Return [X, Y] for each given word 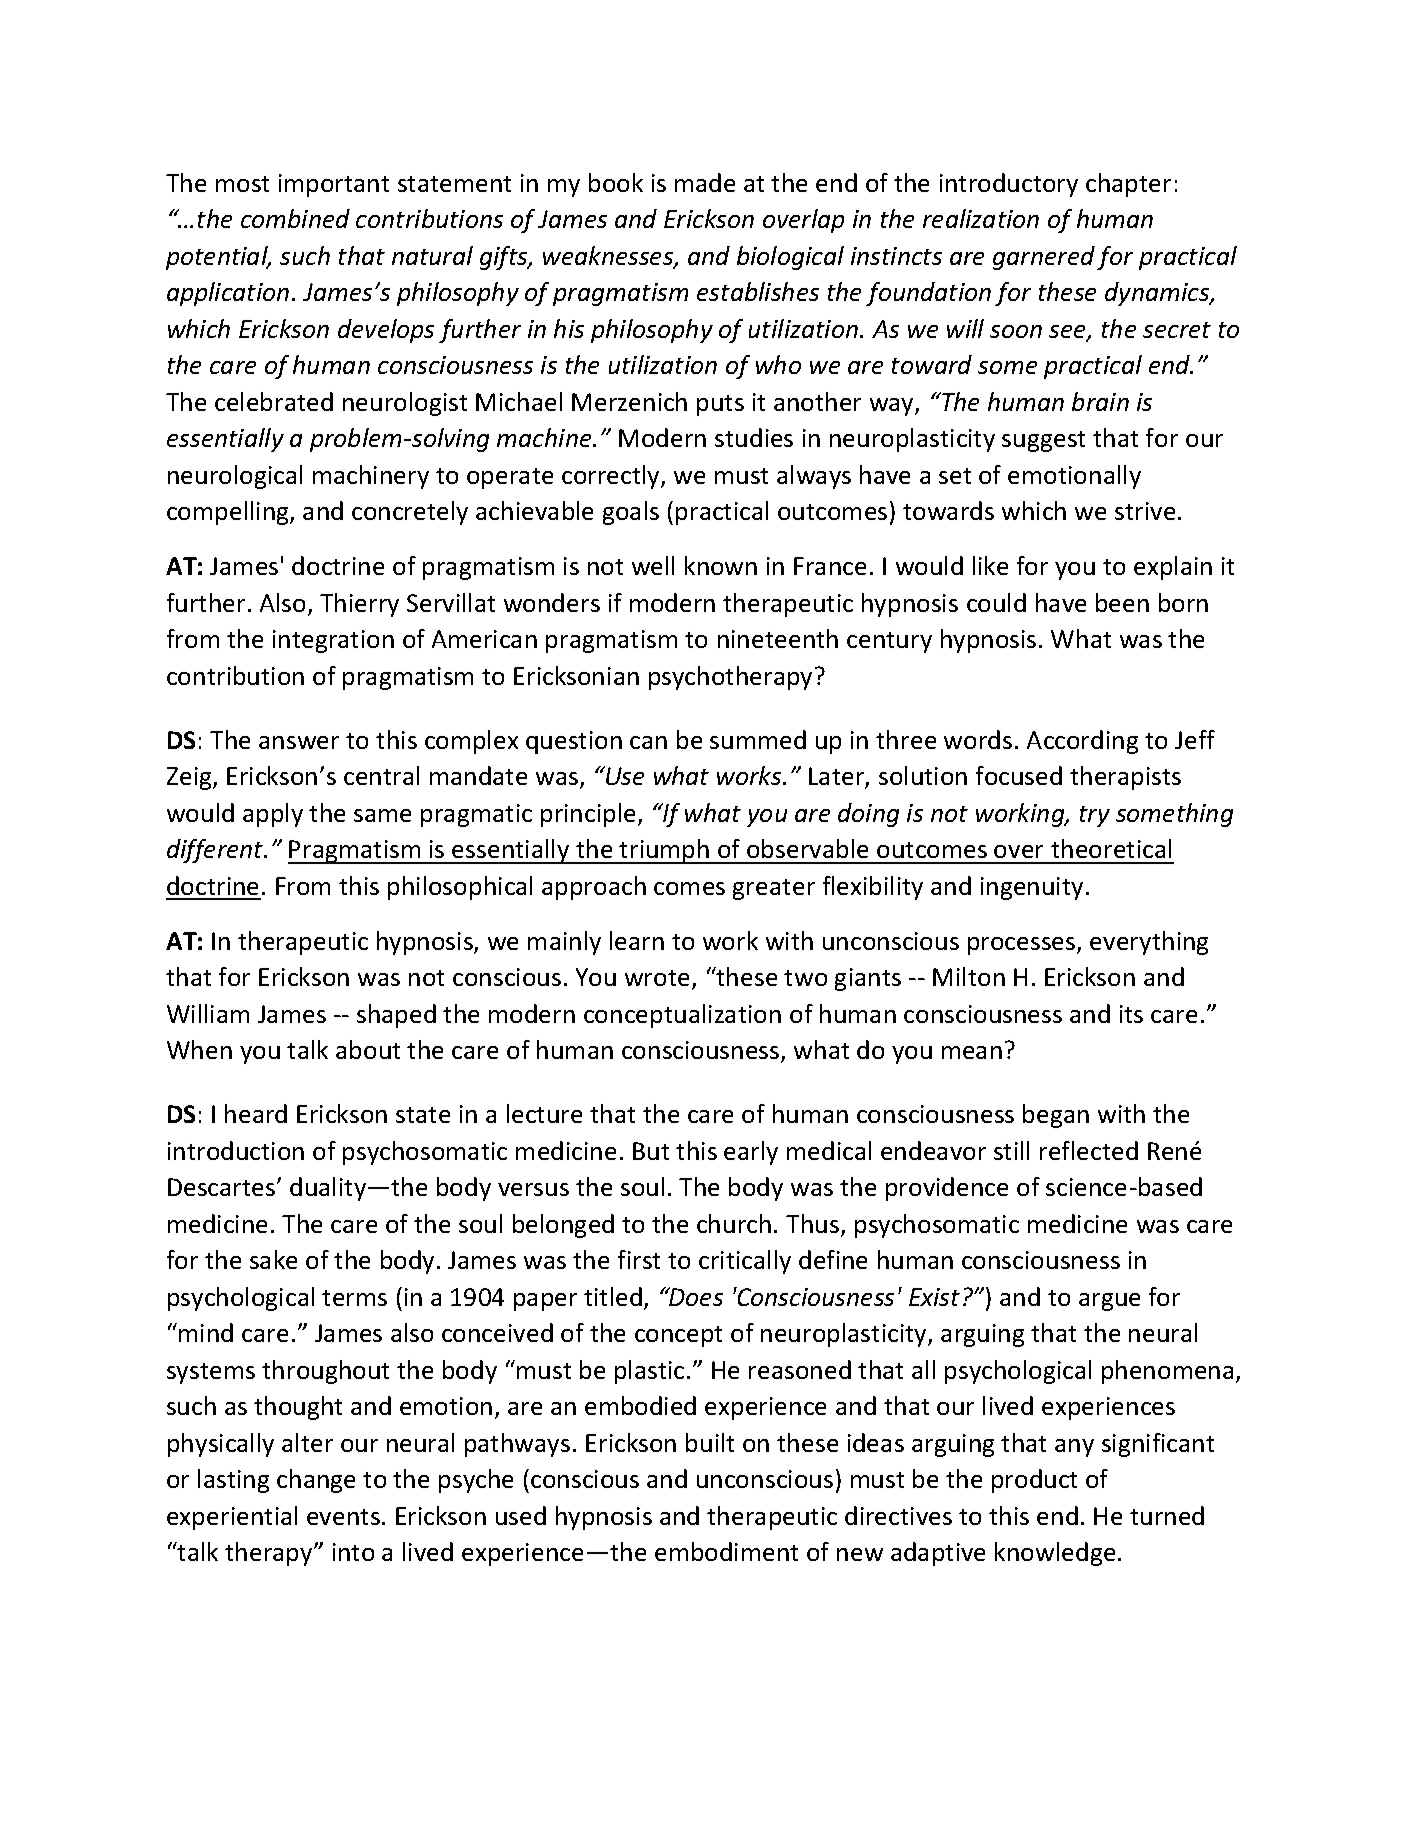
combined [295, 218]
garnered [1044, 258]
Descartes [223, 1187]
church [734, 1223]
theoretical [1111, 848]
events [343, 1517]
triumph [664, 851]
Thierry [359, 605]
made [705, 182]
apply [273, 815]
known [721, 565]
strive [1145, 511]
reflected [1089, 1150]
